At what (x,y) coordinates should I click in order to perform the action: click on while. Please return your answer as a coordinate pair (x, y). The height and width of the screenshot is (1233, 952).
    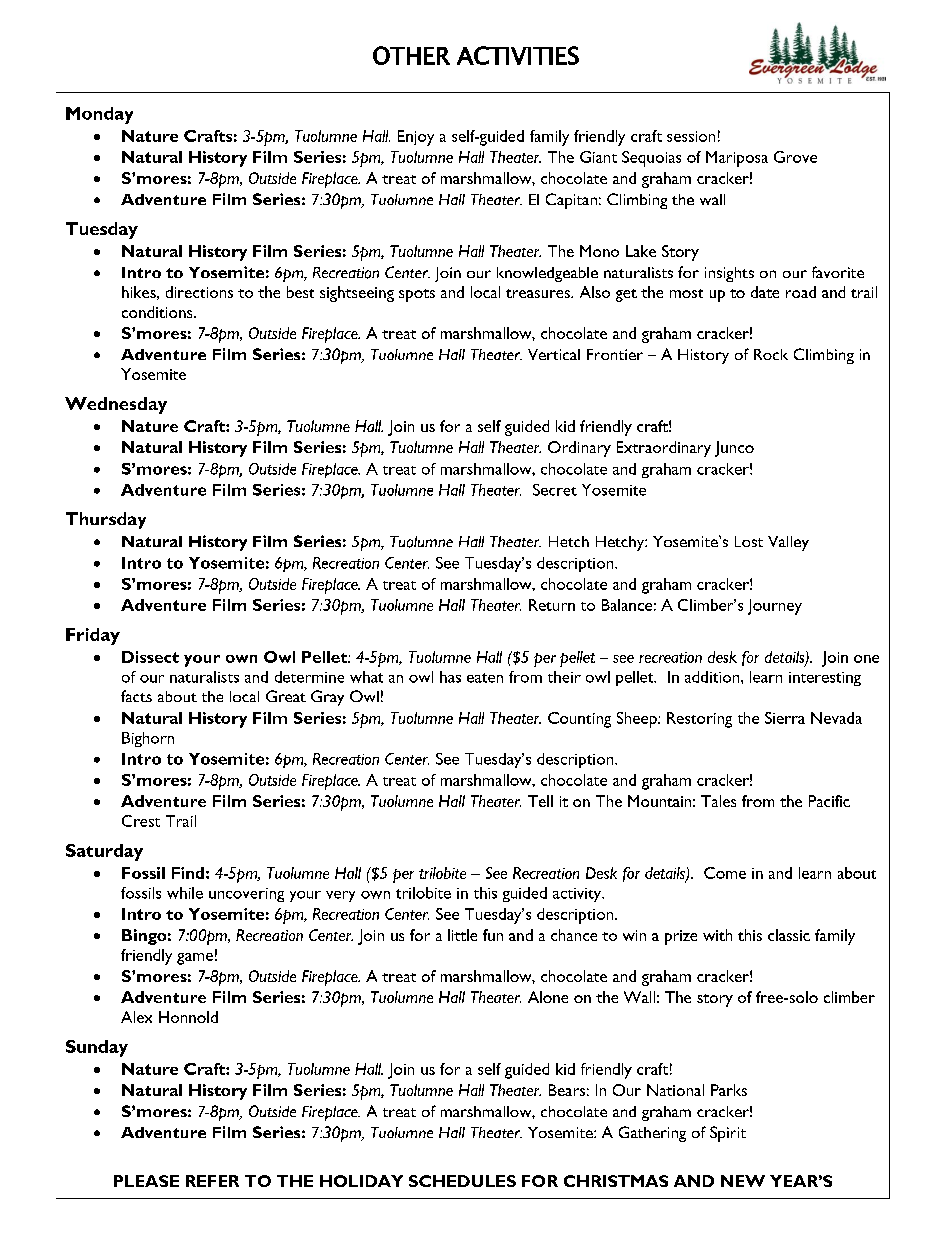
    Looking at the image, I should click on (185, 893).
